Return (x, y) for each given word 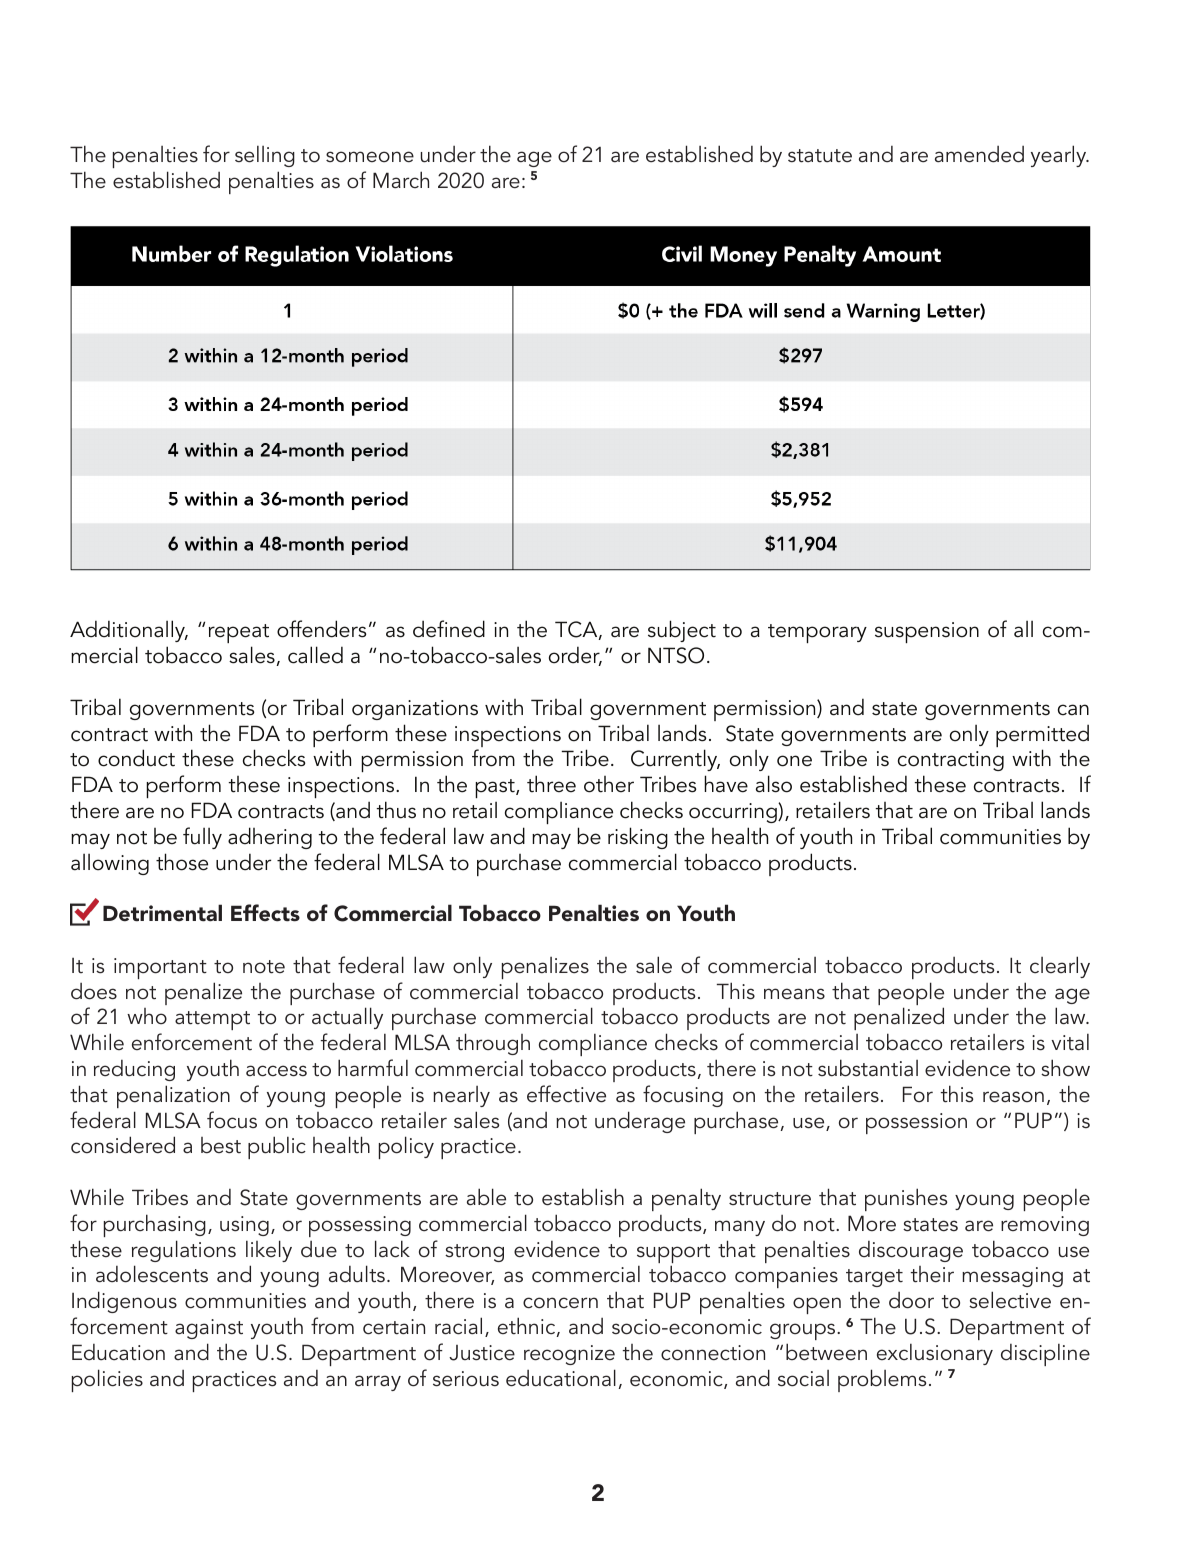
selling (265, 156)
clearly (1060, 967)
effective (566, 1094)
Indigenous (124, 1302)
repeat (239, 635)
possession (916, 1123)
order (575, 656)
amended (979, 154)
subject (682, 631)
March (401, 180)
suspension (927, 632)
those (182, 862)
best (221, 1145)
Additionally (129, 631)
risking (638, 838)
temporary (817, 633)
